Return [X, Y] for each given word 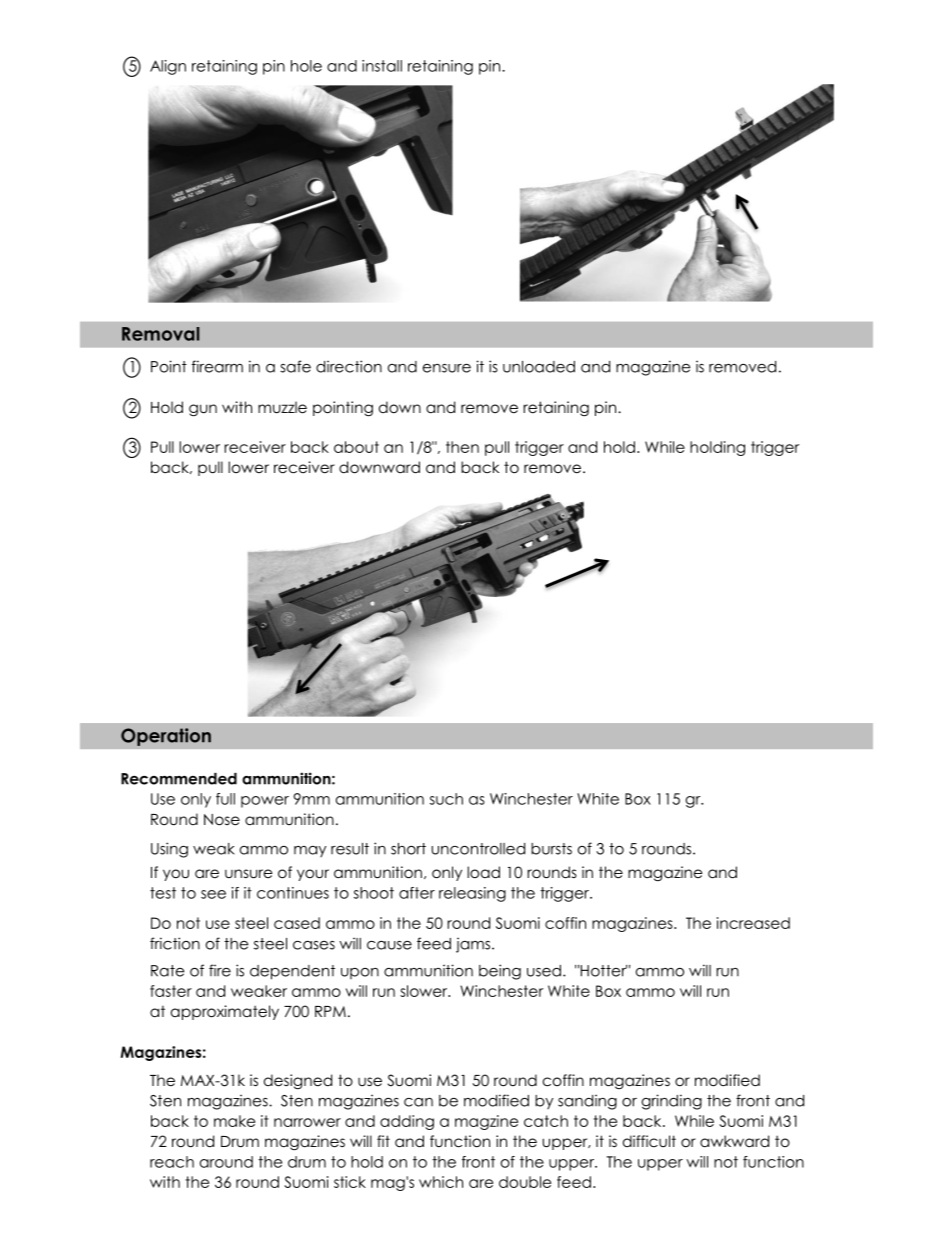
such [446, 799]
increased [753, 923]
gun [203, 410]
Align [168, 67]
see [213, 894]
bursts [551, 849]
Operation [166, 737]
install [382, 66]
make [234, 1121]
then [462, 447]
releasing [472, 894]
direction [349, 366]
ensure [447, 368]
